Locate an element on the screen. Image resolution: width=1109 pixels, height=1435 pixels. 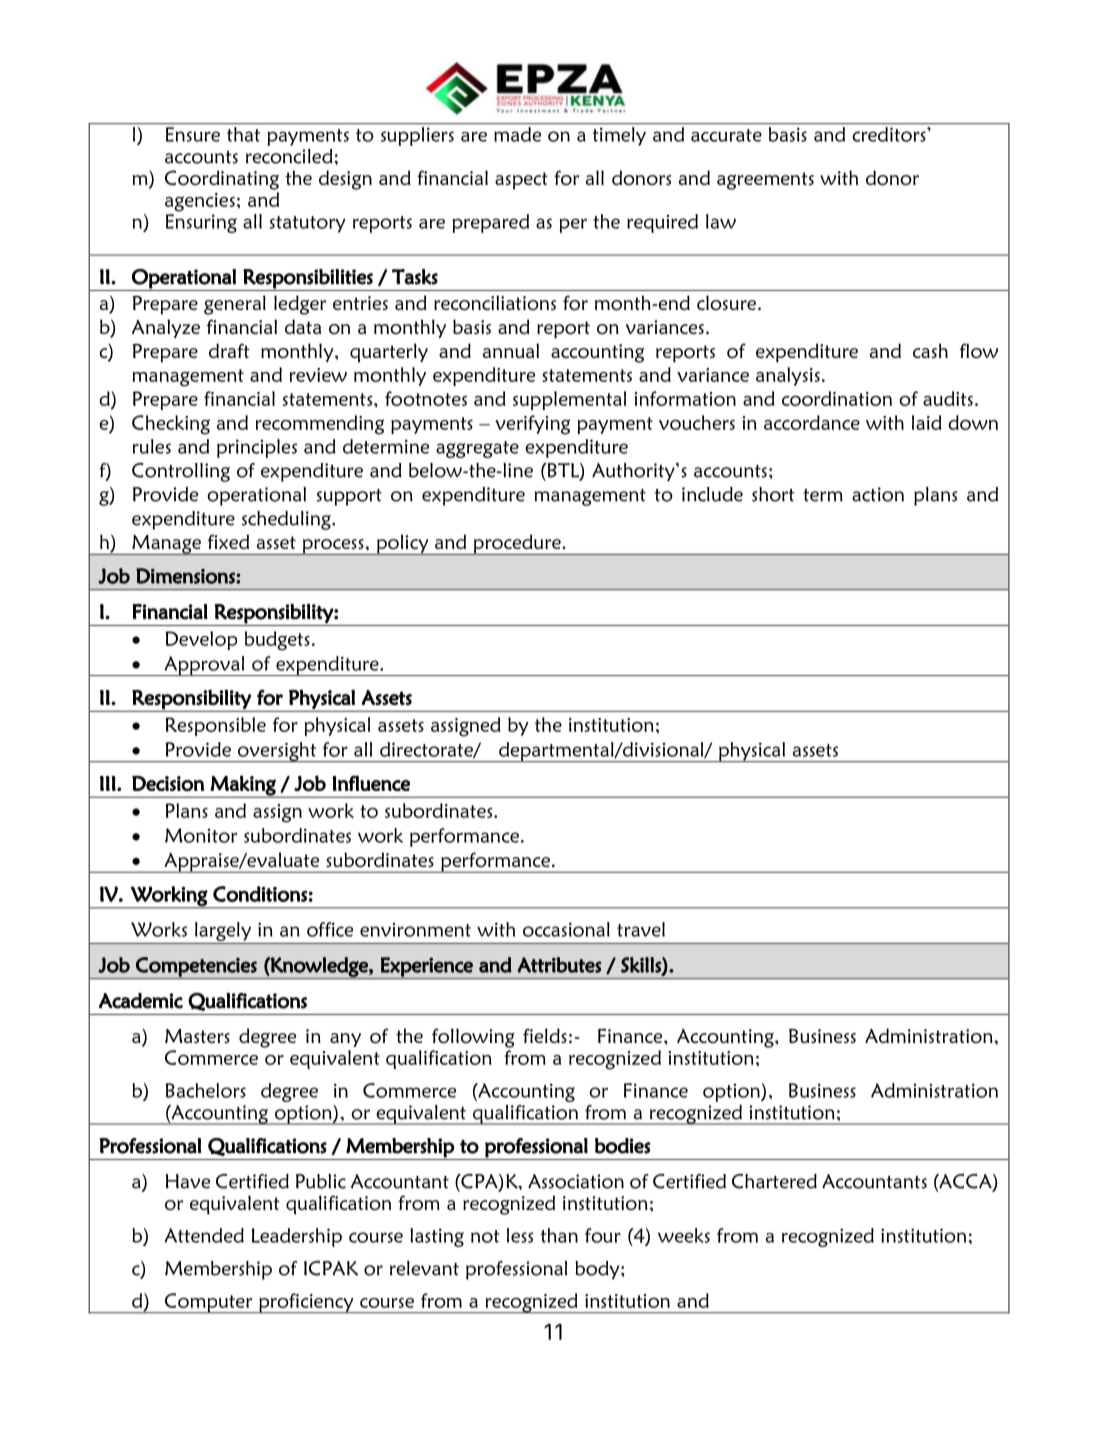
Attended is located at coordinates (204, 1235).
